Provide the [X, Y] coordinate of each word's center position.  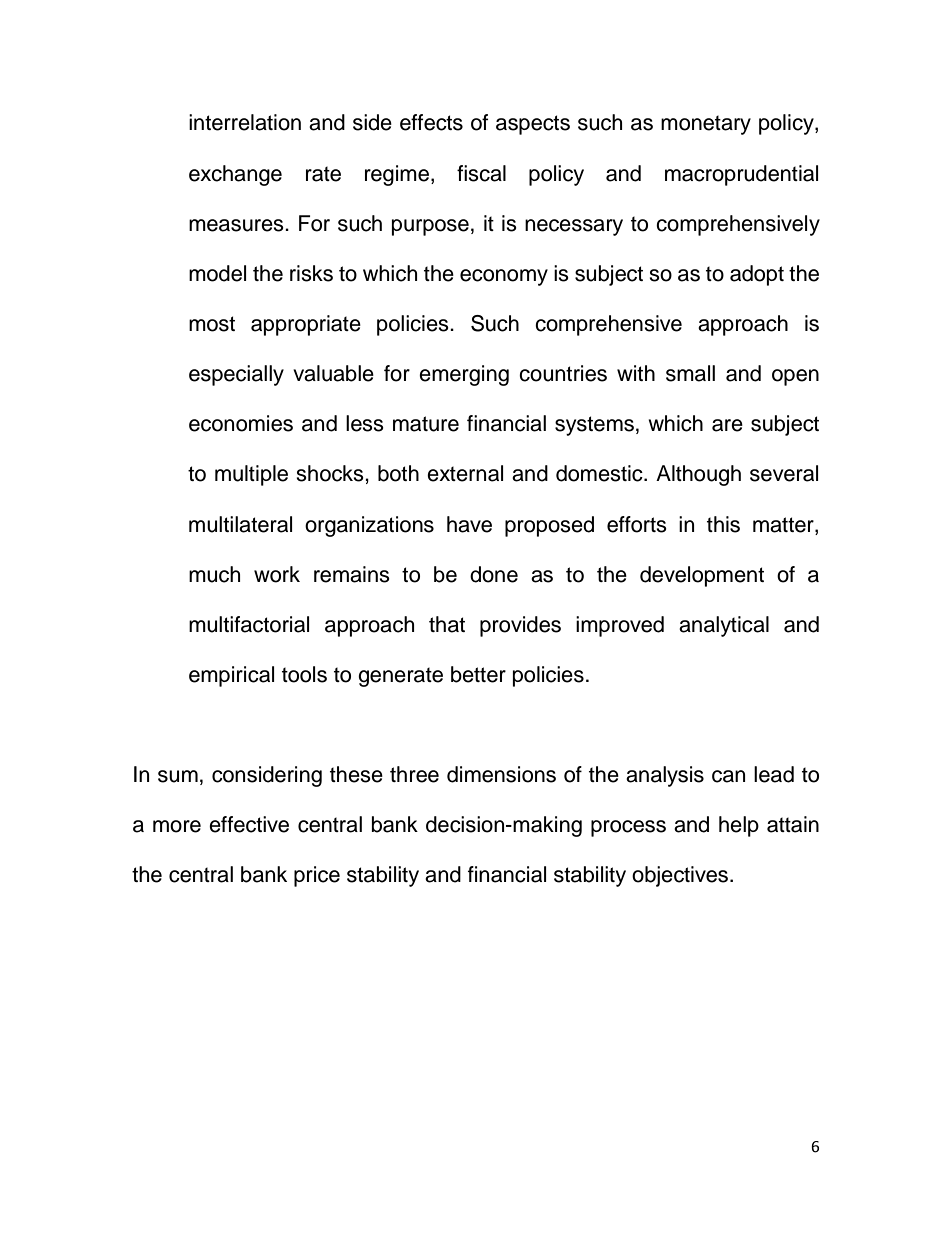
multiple [251, 475]
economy [504, 277]
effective [249, 824]
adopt [757, 275]
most [212, 324]
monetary [706, 125]
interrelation [245, 122]
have [469, 524]
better [478, 674]
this [723, 524]
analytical [724, 626]
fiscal [481, 173]
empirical [231, 676]
